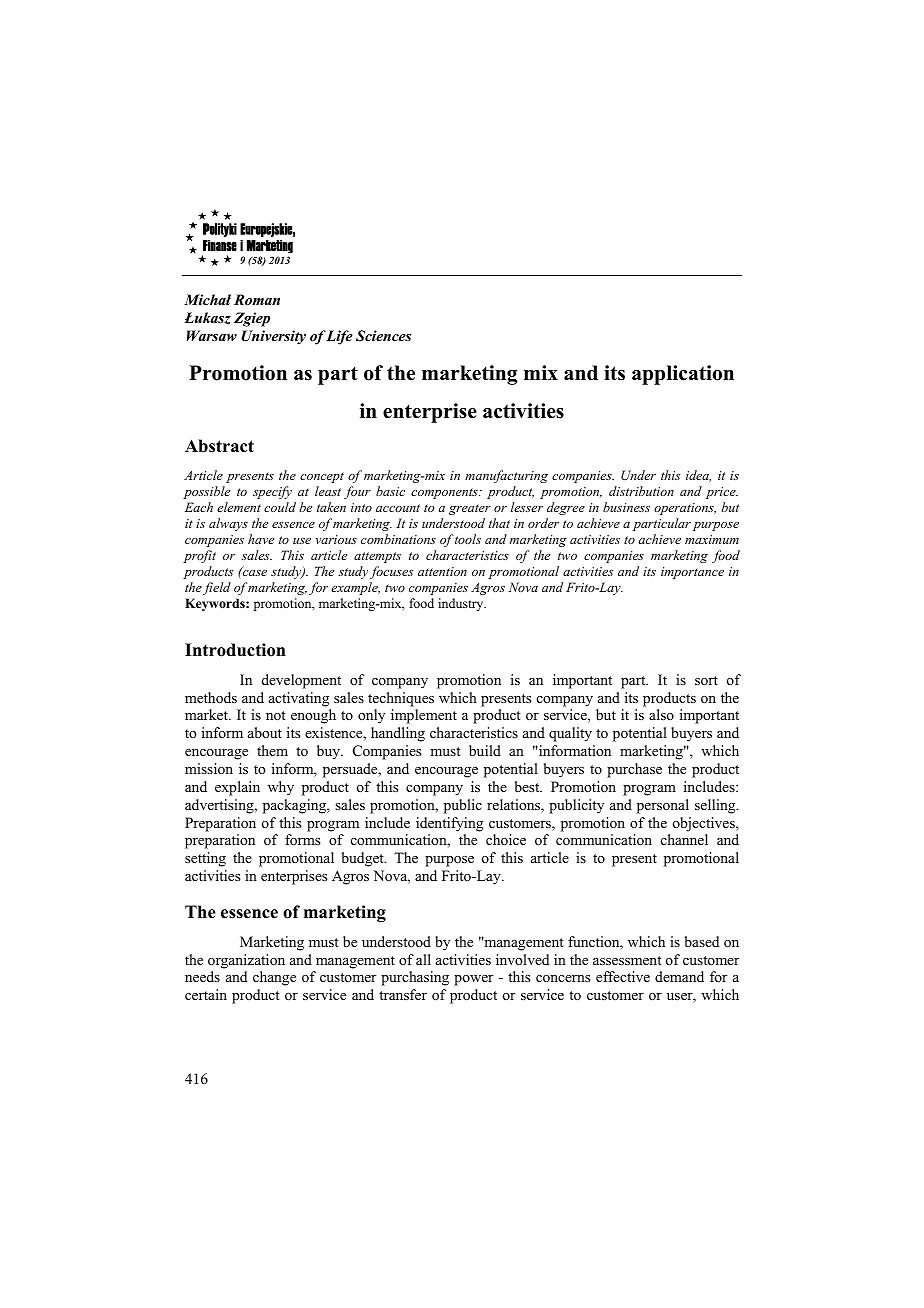  Describe the element at coordinates (235, 650) in the screenshot. I see `Introduction` at that location.
